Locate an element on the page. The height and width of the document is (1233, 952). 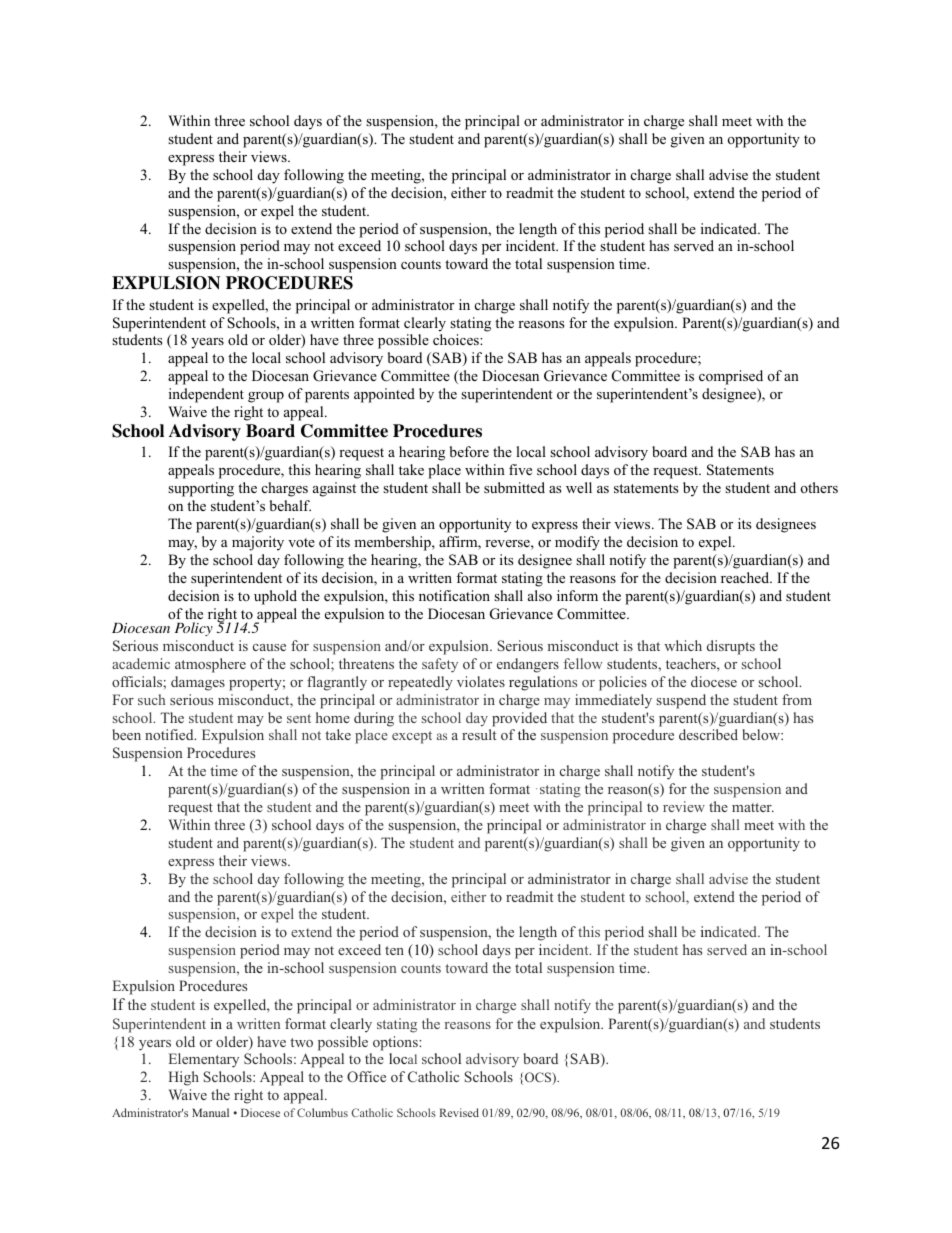
Policy is located at coordinates (194, 629).
